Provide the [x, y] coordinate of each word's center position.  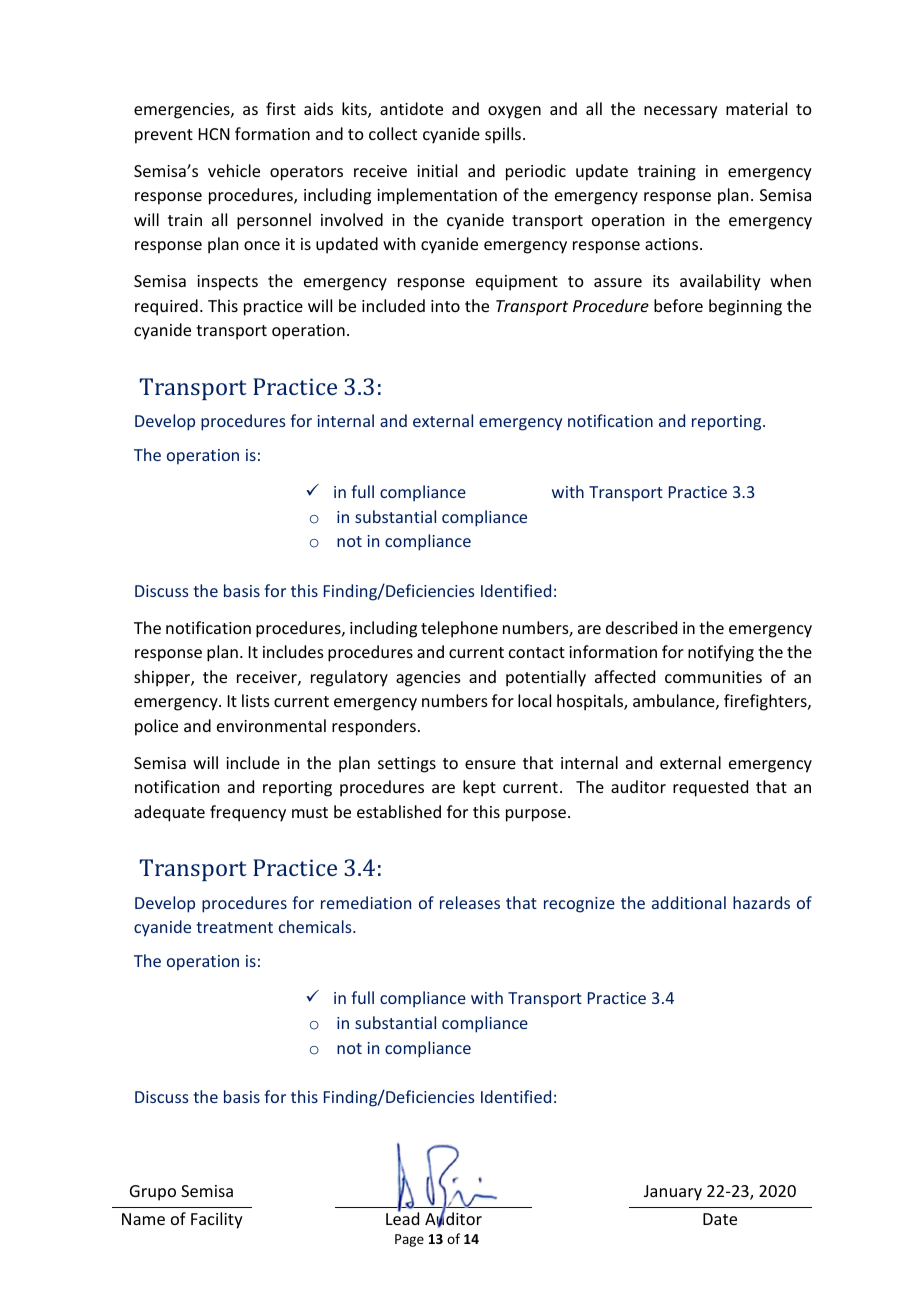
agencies [428, 679]
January [673, 1193]
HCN [214, 134]
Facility [217, 1220]
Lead [402, 1217]
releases [470, 902]
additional [689, 902]
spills [503, 135]
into [445, 306]
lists [256, 700]
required [166, 307]
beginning [745, 307]
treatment [234, 927]
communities [713, 677]
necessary [681, 112]
